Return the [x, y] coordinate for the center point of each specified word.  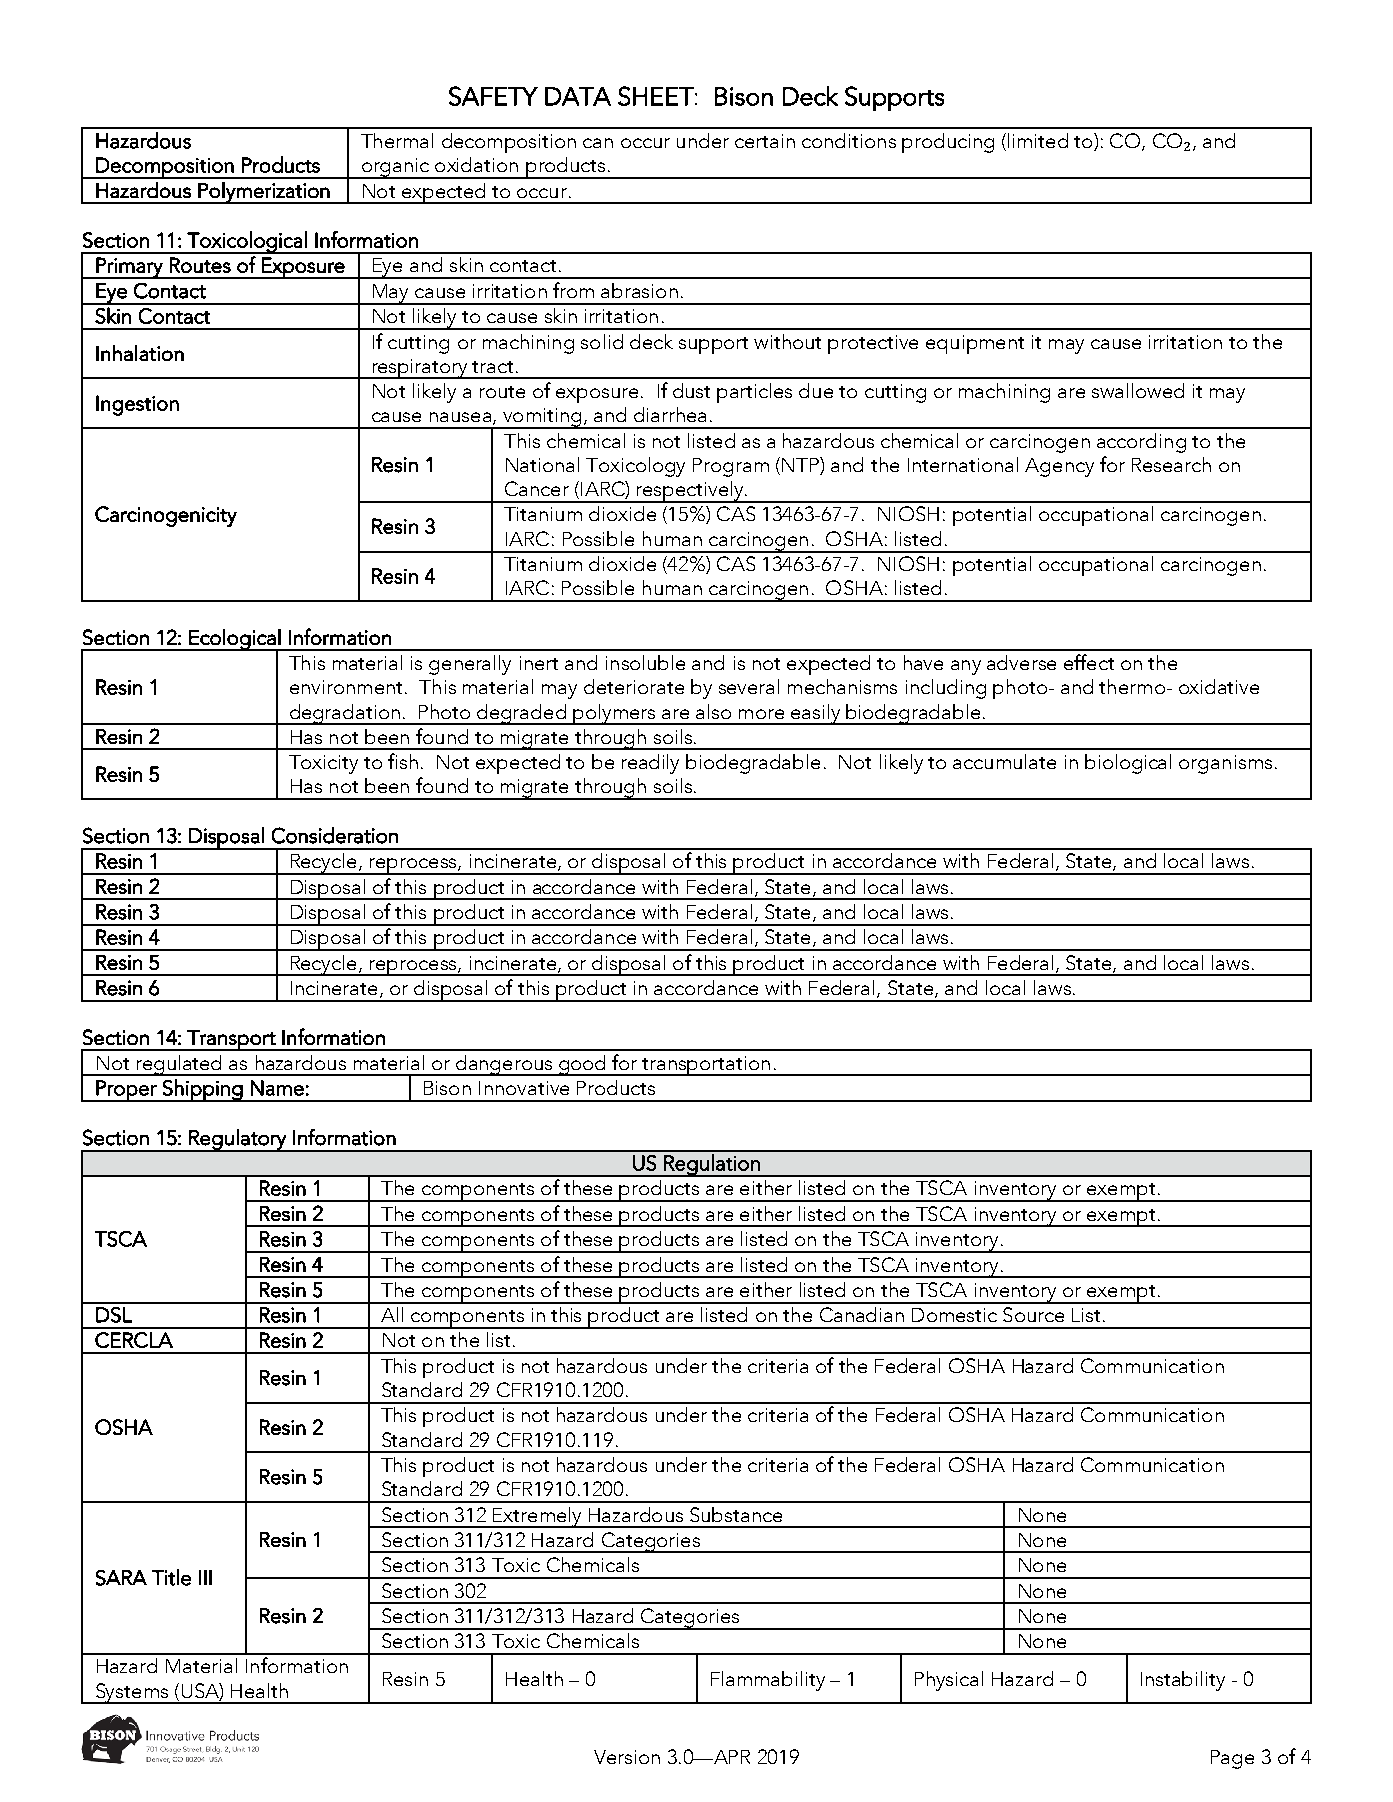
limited [1038, 140]
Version [627, 1757]
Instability [1183, 1681]
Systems [132, 1693]
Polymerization [264, 193]
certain [765, 141]
